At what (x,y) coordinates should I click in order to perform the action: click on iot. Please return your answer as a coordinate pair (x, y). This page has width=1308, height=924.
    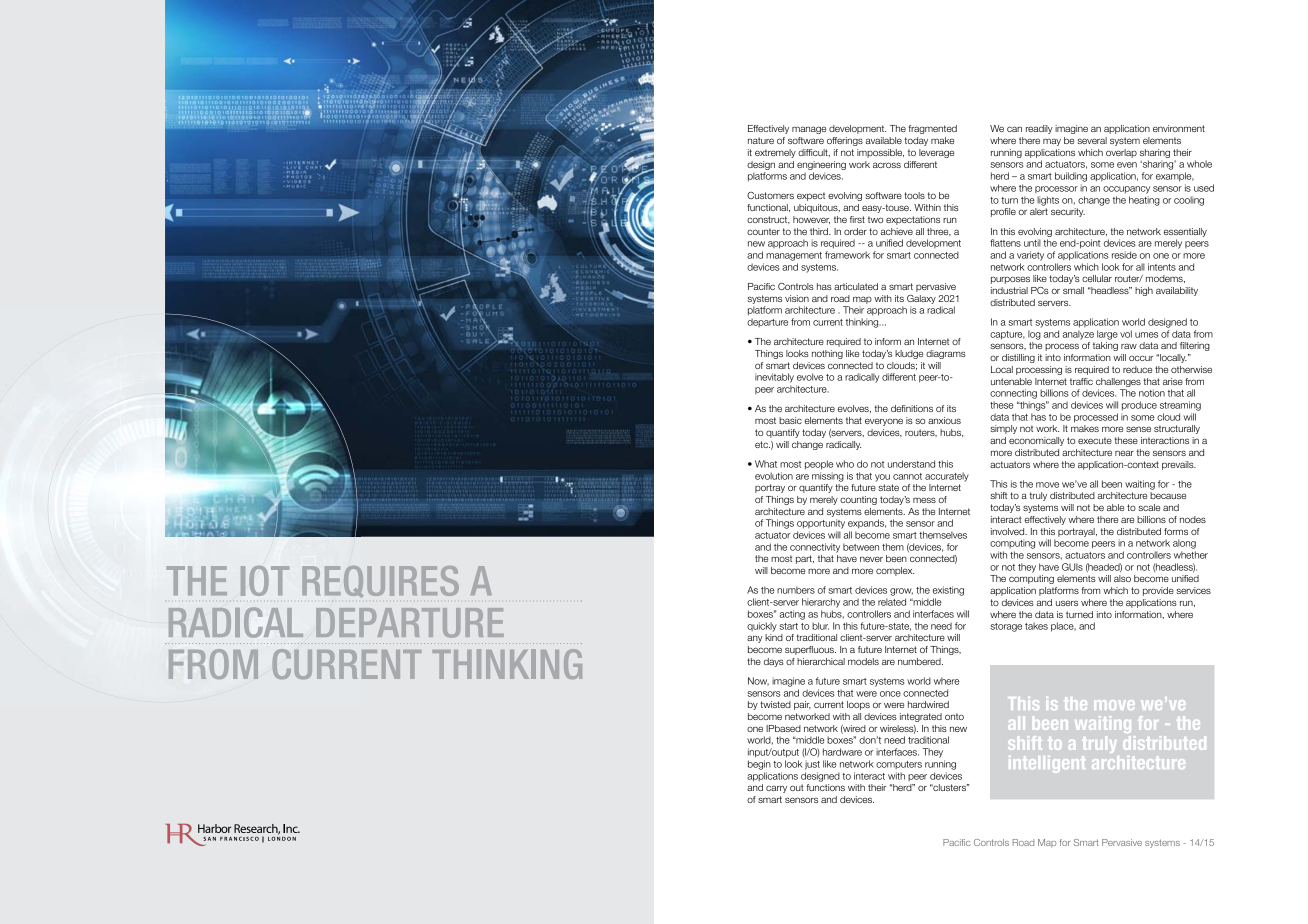
    Looking at the image, I should click on (265, 581).
